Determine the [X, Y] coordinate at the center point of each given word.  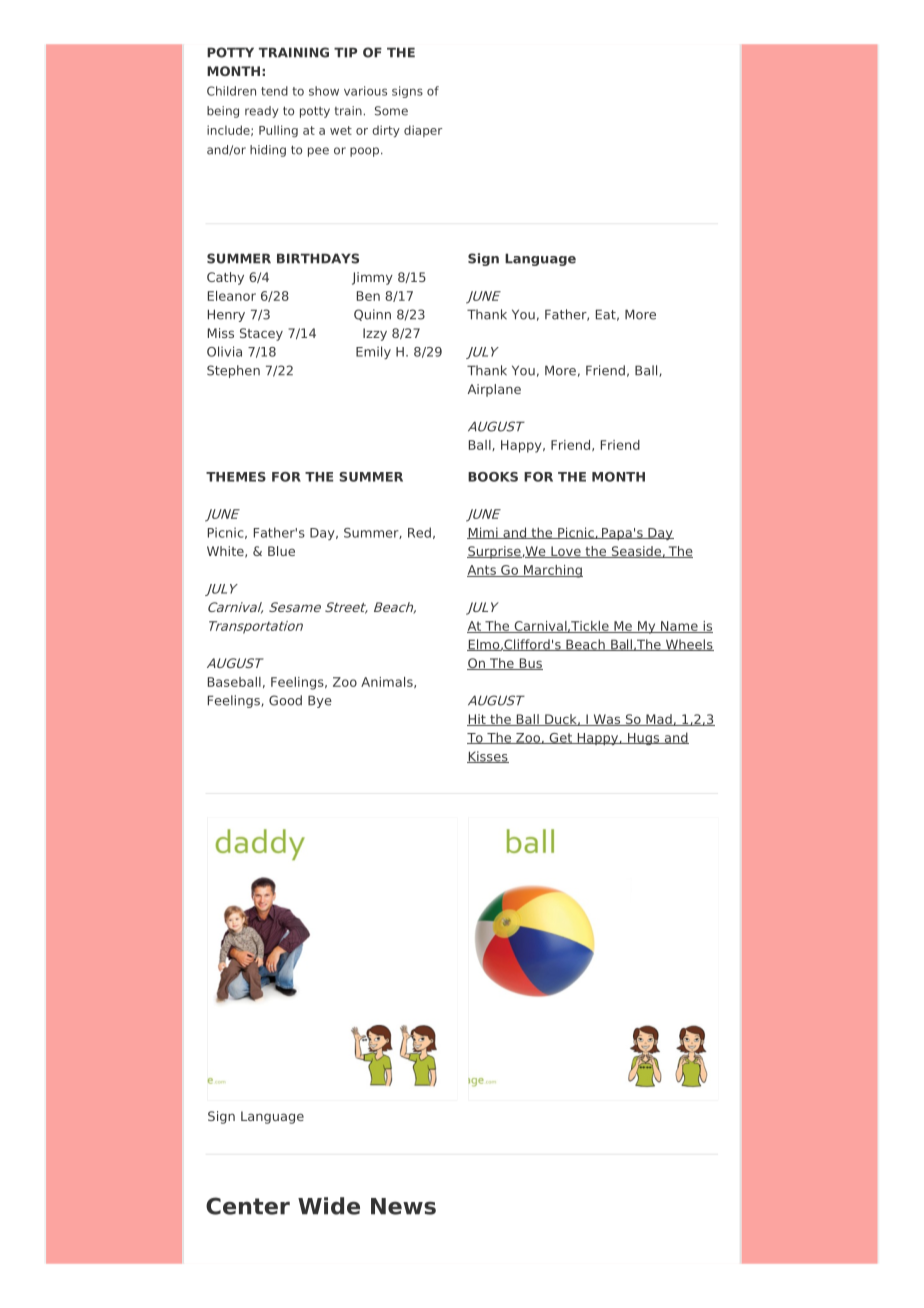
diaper [423, 131]
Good [285, 700]
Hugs [644, 739]
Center [248, 1206]
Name [679, 627]
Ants [482, 571]
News [403, 1206]
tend [274, 91]
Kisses [488, 757]
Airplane [494, 390]
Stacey [261, 334]
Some [391, 111]
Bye [320, 701]
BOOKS [493, 477]
